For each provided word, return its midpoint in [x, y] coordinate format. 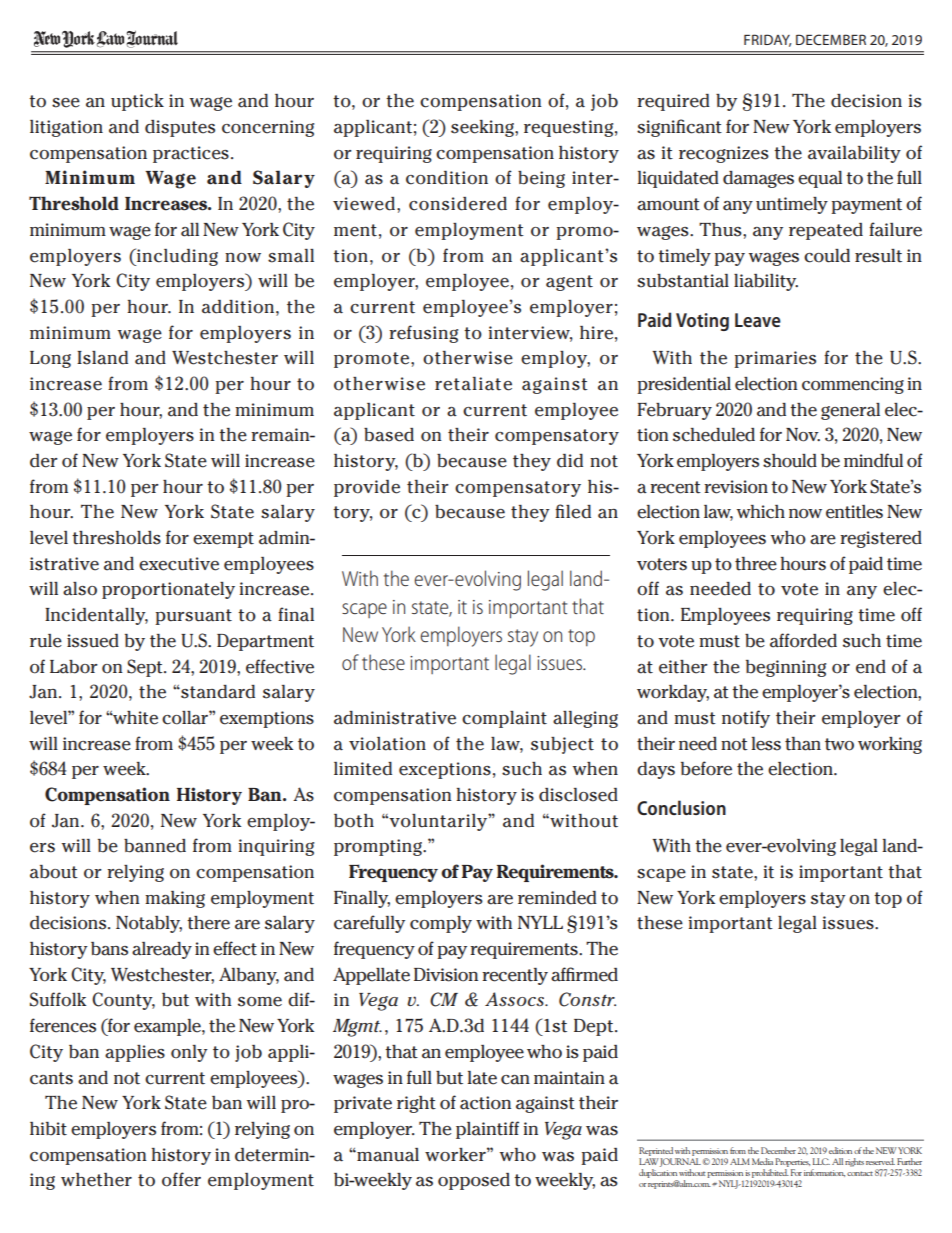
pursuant [193, 617]
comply [441, 924]
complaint [504, 719]
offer [181, 1179]
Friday [767, 40]
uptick [137, 102]
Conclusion [681, 807]
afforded [803, 640]
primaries [775, 359]
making [175, 899]
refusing [423, 334]
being [541, 179]
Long [50, 359]
